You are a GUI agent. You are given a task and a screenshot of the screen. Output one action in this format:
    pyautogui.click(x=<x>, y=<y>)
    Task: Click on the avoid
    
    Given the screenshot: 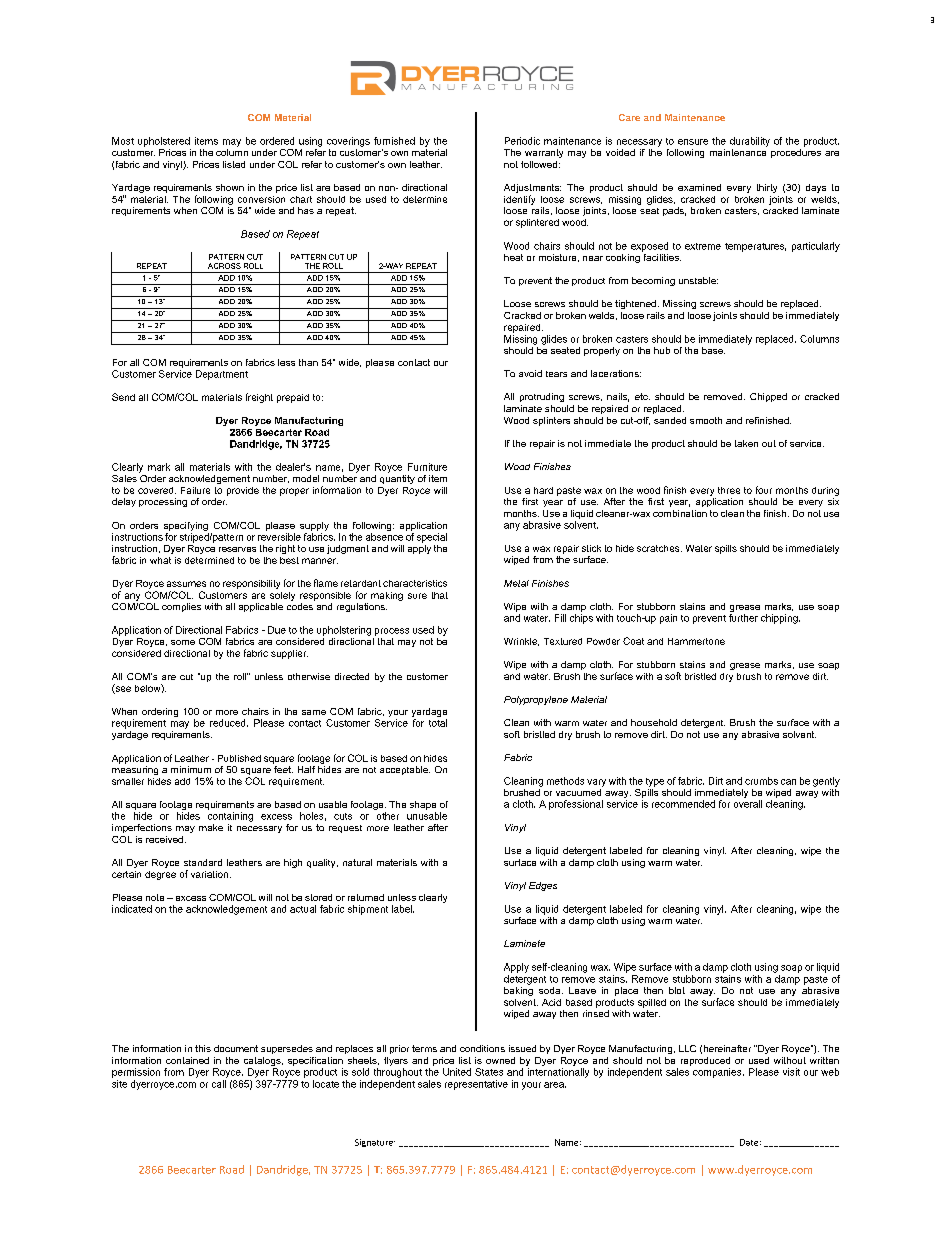 What is the action you would take?
    pyautogui.click(x=530, y=373)
